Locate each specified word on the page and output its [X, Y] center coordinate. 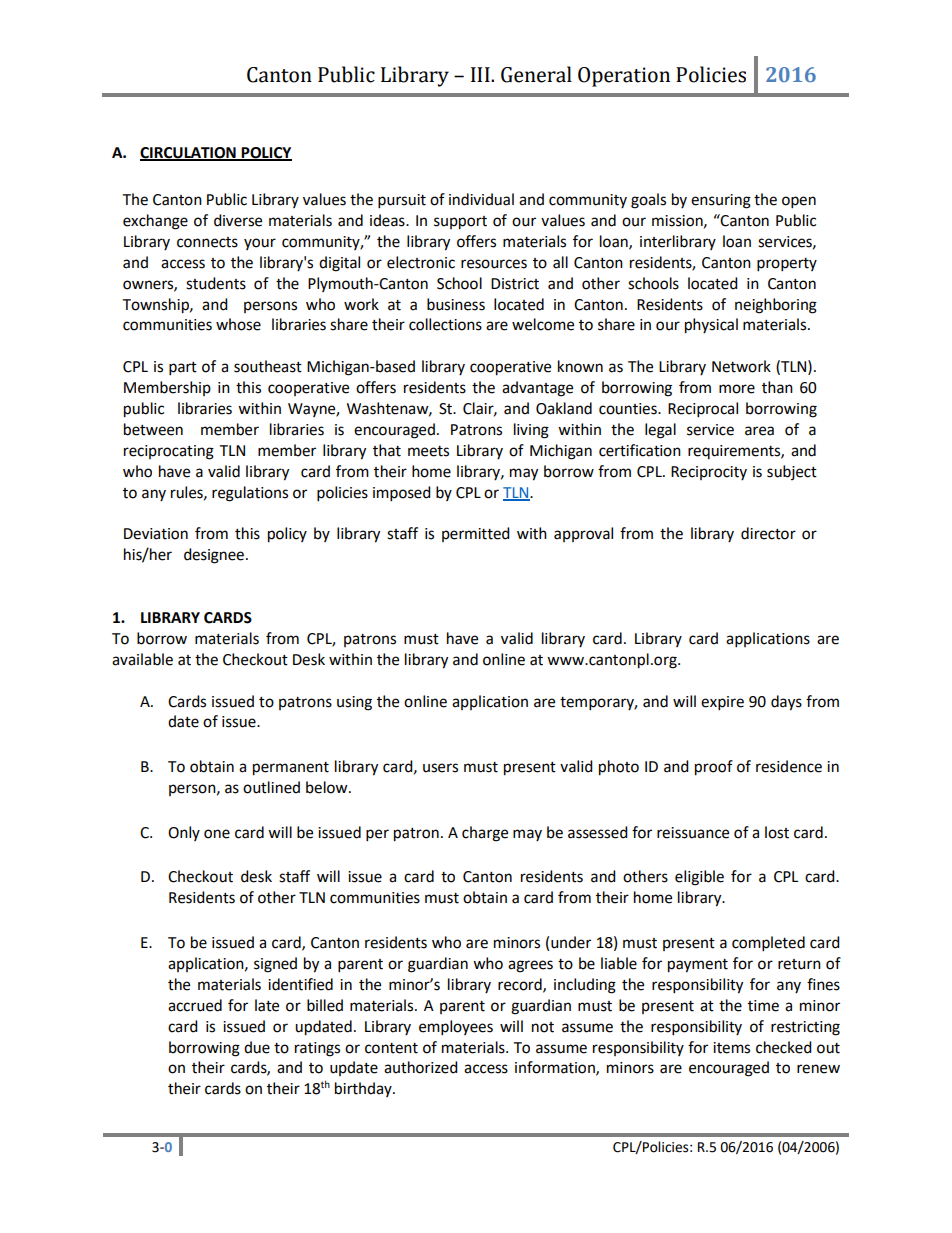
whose [238, 324]
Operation [624, 77]
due [257, 1047]
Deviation [156, 534]
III [481, 74]
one [217, 834]
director [768, 533]
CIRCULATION [189, 153]
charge [485, 834]
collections [445, 324]
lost [777, 832]
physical [711, 326]
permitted [476, 534]
